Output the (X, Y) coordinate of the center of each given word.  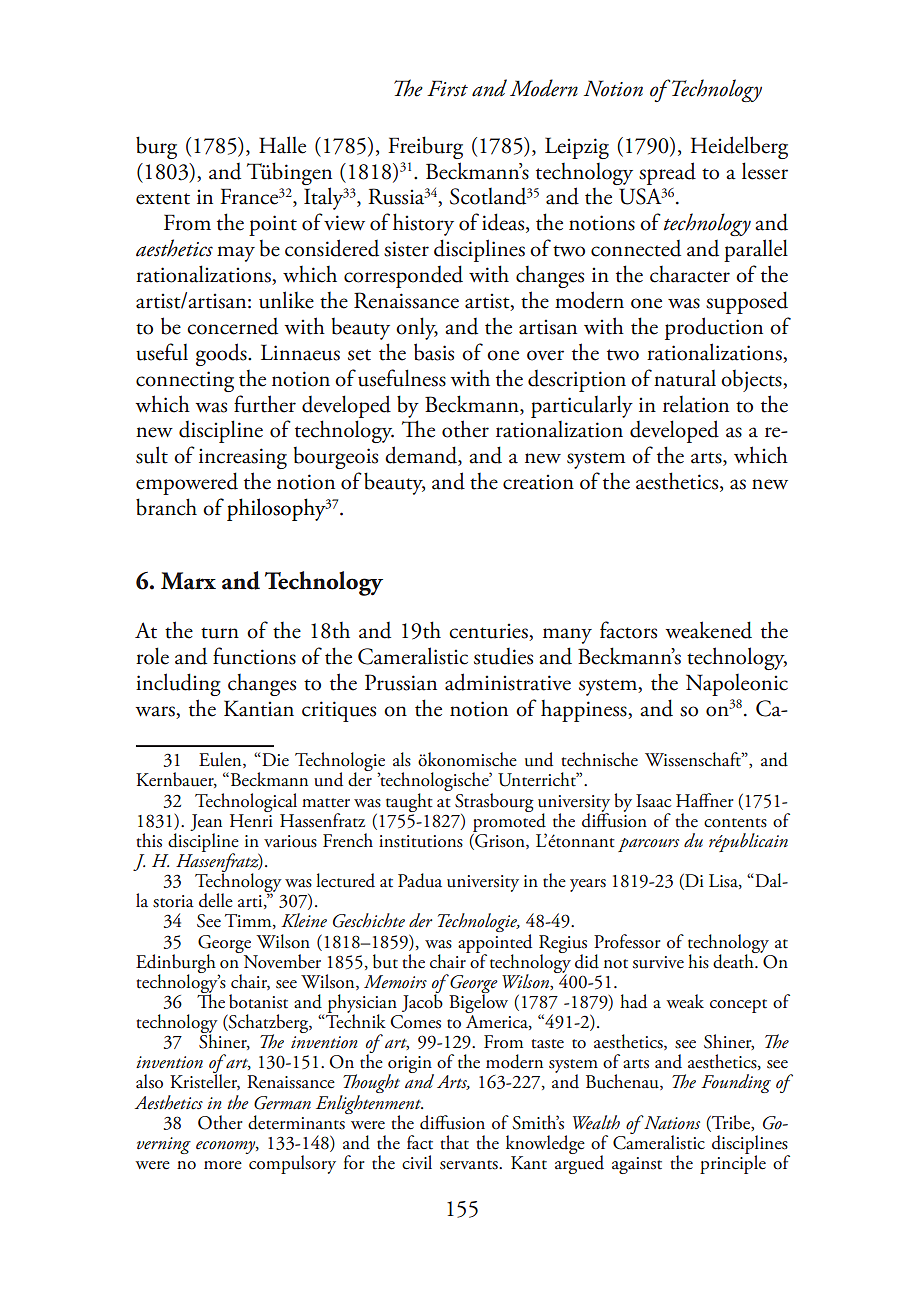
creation (538, 482)
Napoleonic (737, 685)
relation (696, 404)
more (223, 1165)
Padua (420, 880)
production (714, 328)
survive (658, 962)
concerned (232, 326)
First (447, 88)
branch (166, 507)
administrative (508, 682)
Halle (282, 145)
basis (434, 352)
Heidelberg (739, 147)
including (178, 684)
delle (216, 900)
